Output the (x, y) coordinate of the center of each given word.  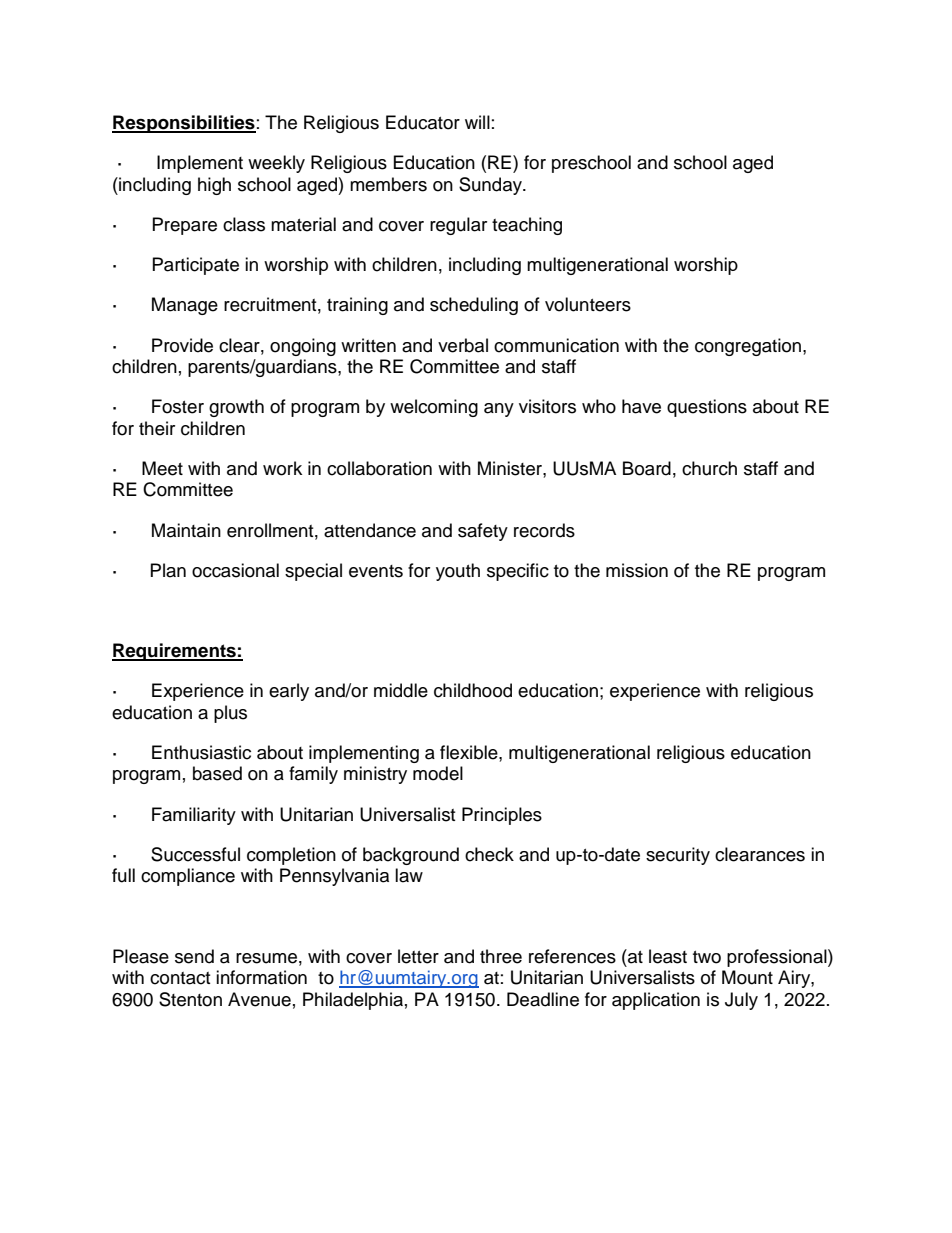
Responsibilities (184, 124)
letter (418, 956)
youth (458, 572)
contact (180, 978)
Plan (168, 570)
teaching (527, 226)
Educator (423, 122)
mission (637, 570)
